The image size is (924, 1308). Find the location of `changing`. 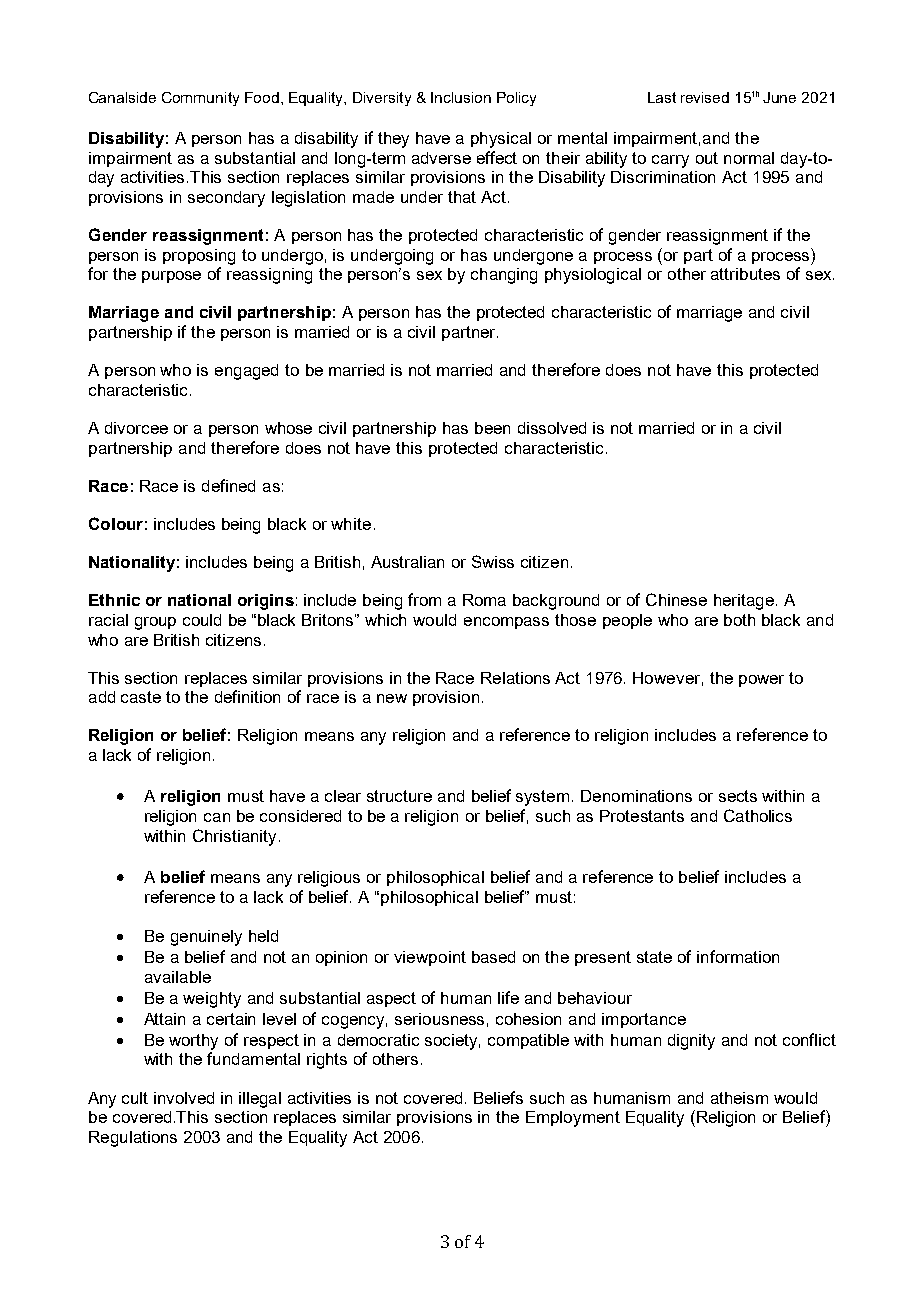

changing is located at coordinates (504, 276).
